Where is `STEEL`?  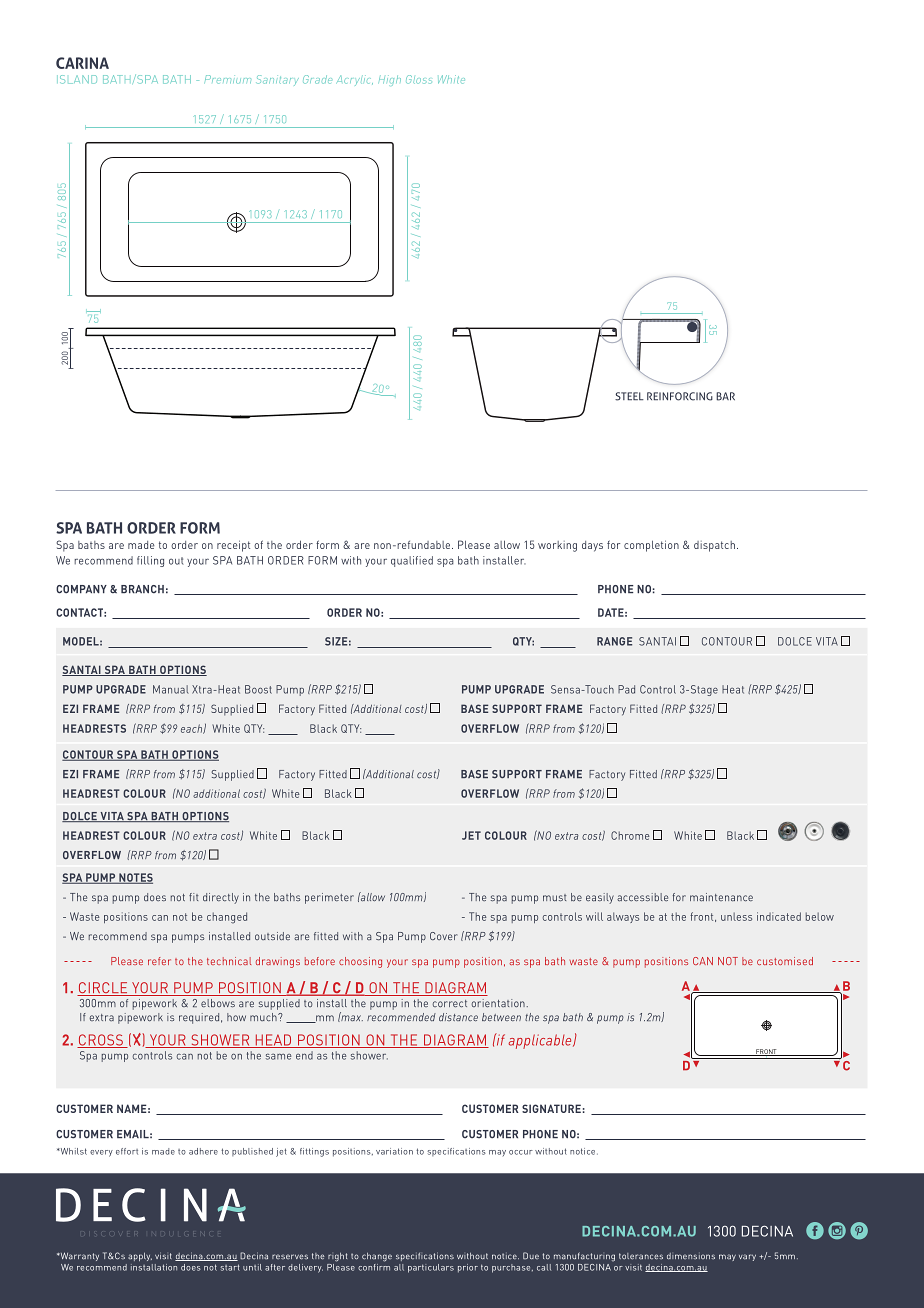
STEEL is located at coordinates (629, 396).
